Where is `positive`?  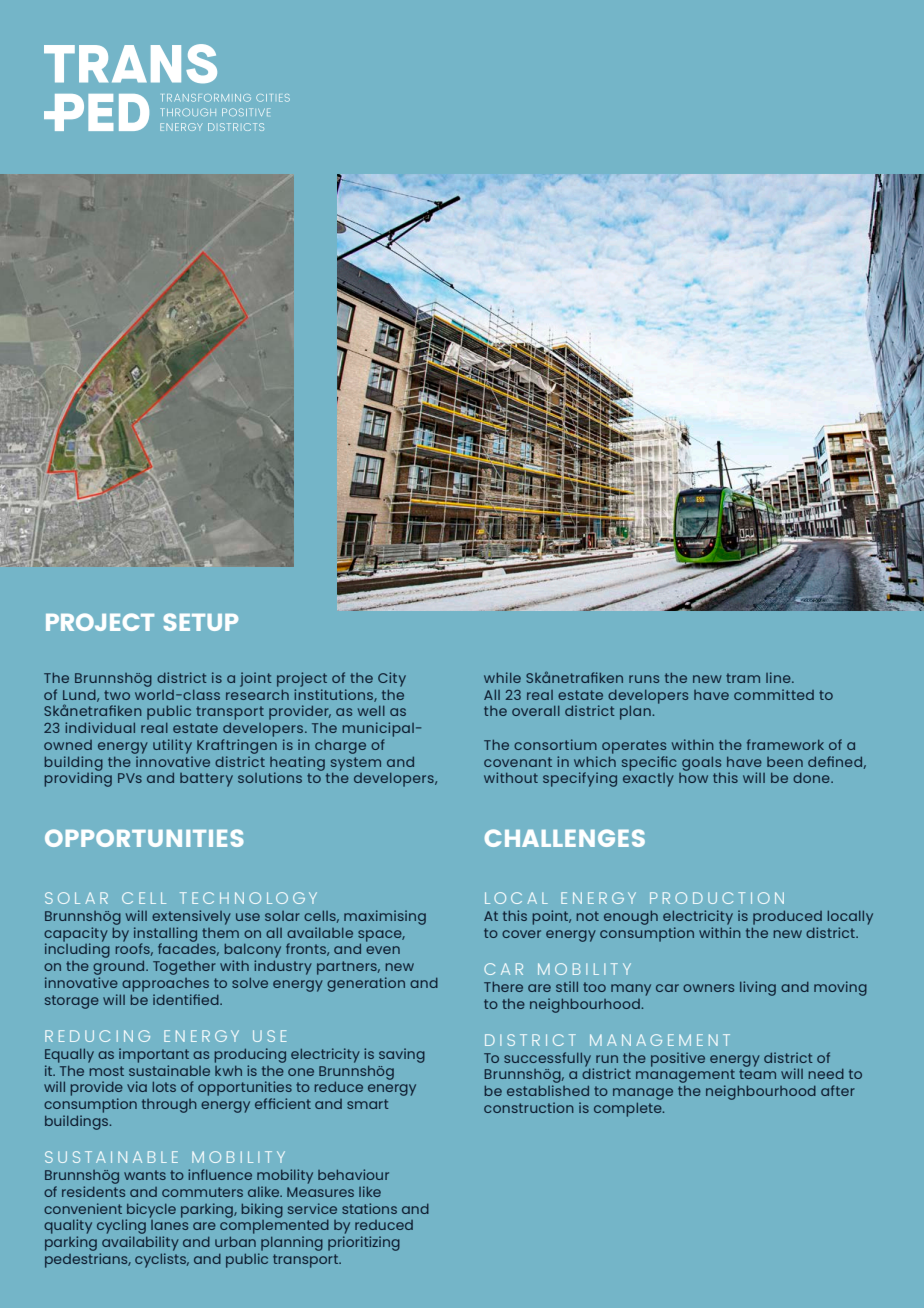
positive is located at coordinates (678, 1059).
